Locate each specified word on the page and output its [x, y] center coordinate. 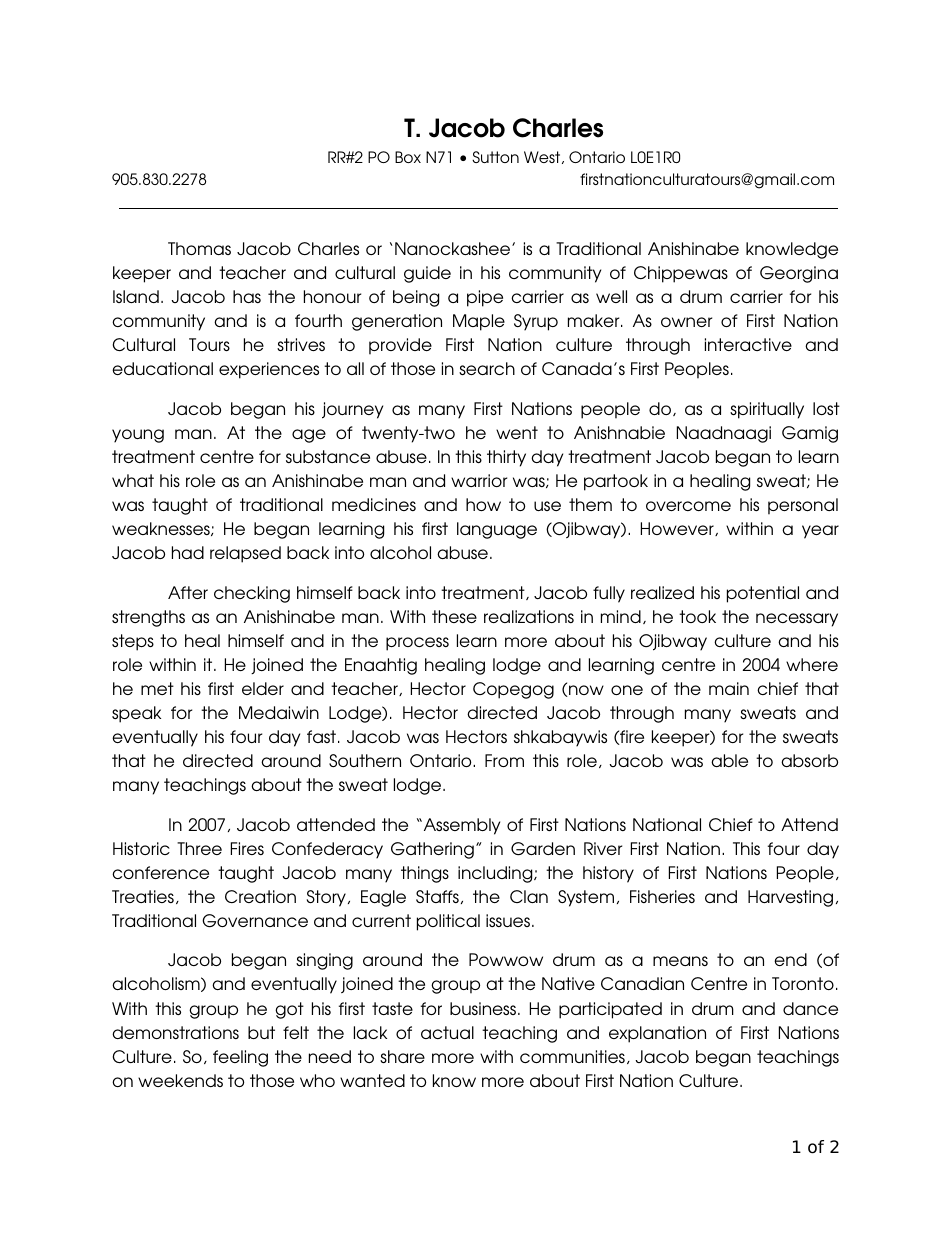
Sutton [495, 157]
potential [763, 594]
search [487, 368]
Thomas [199, 248]
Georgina [799, 274]
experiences [269, 370]
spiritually [767, 410]
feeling [240, 1058]
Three [199, 848]
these [454, 616]
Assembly [460, 826]
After [188, 592]
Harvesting [790, 898]
